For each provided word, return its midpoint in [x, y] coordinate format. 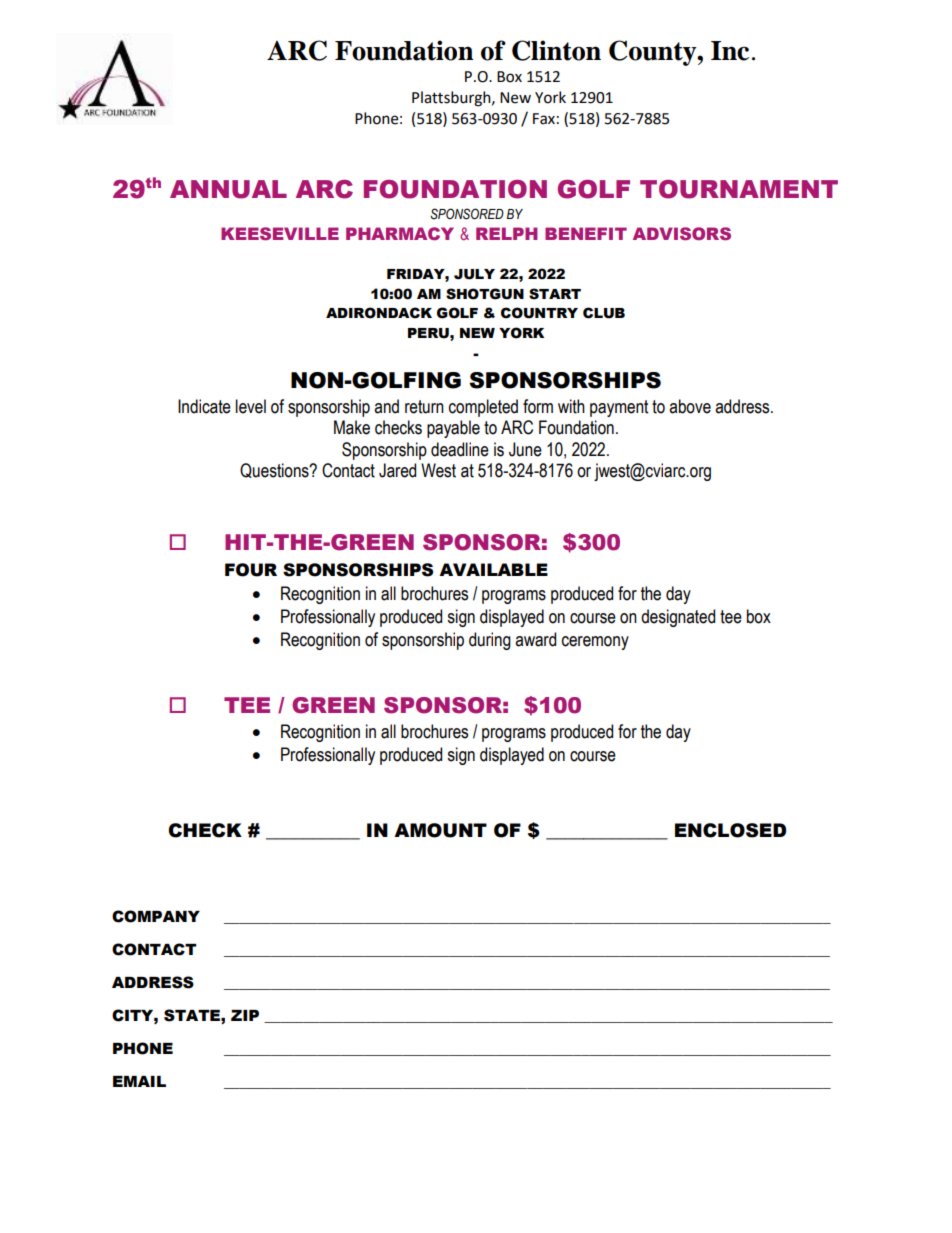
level [251, 406]
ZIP [245, 1015]
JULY [474, 274]
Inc [730, 51]
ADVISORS [682, 233]
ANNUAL [228, 189]
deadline [460, 449]
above [690, 406]
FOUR [251, 570]
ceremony [595, 643]
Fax [544, 119]
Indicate [204, 406]
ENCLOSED [730, 830]
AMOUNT [440, 830]
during [490, 641]
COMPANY [156, 916]
